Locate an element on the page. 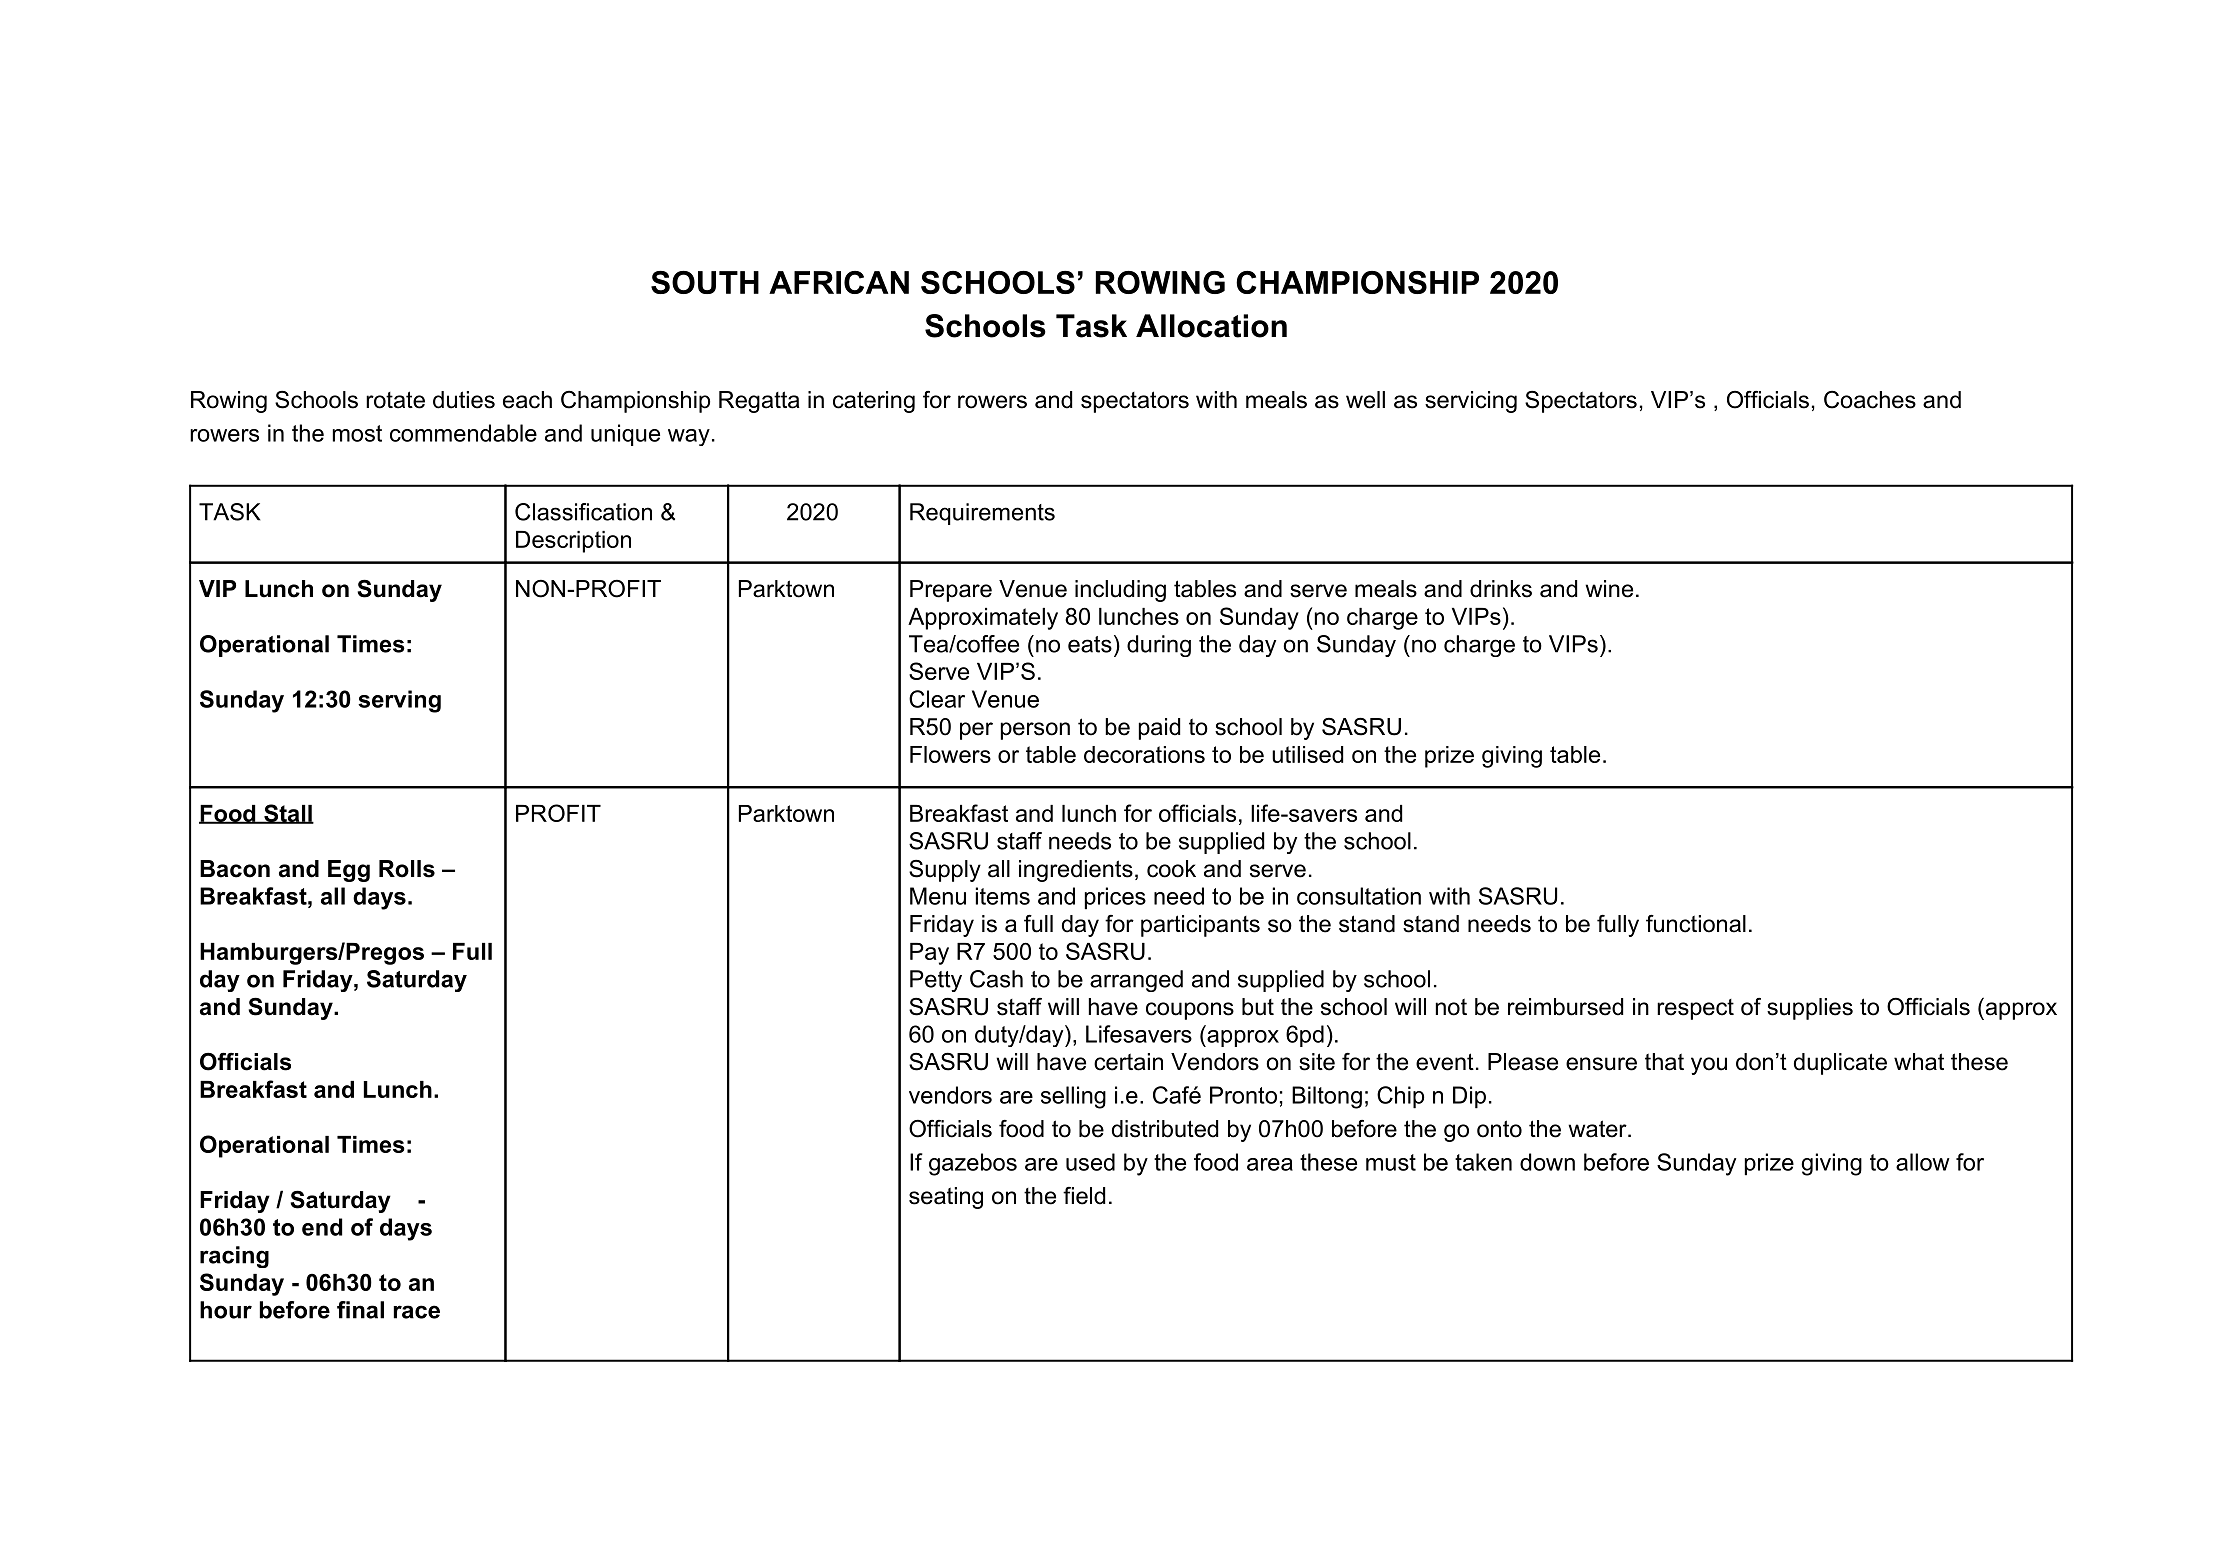 The image size is (2215, 1566). wine is located at coordinates (1609, 589).
